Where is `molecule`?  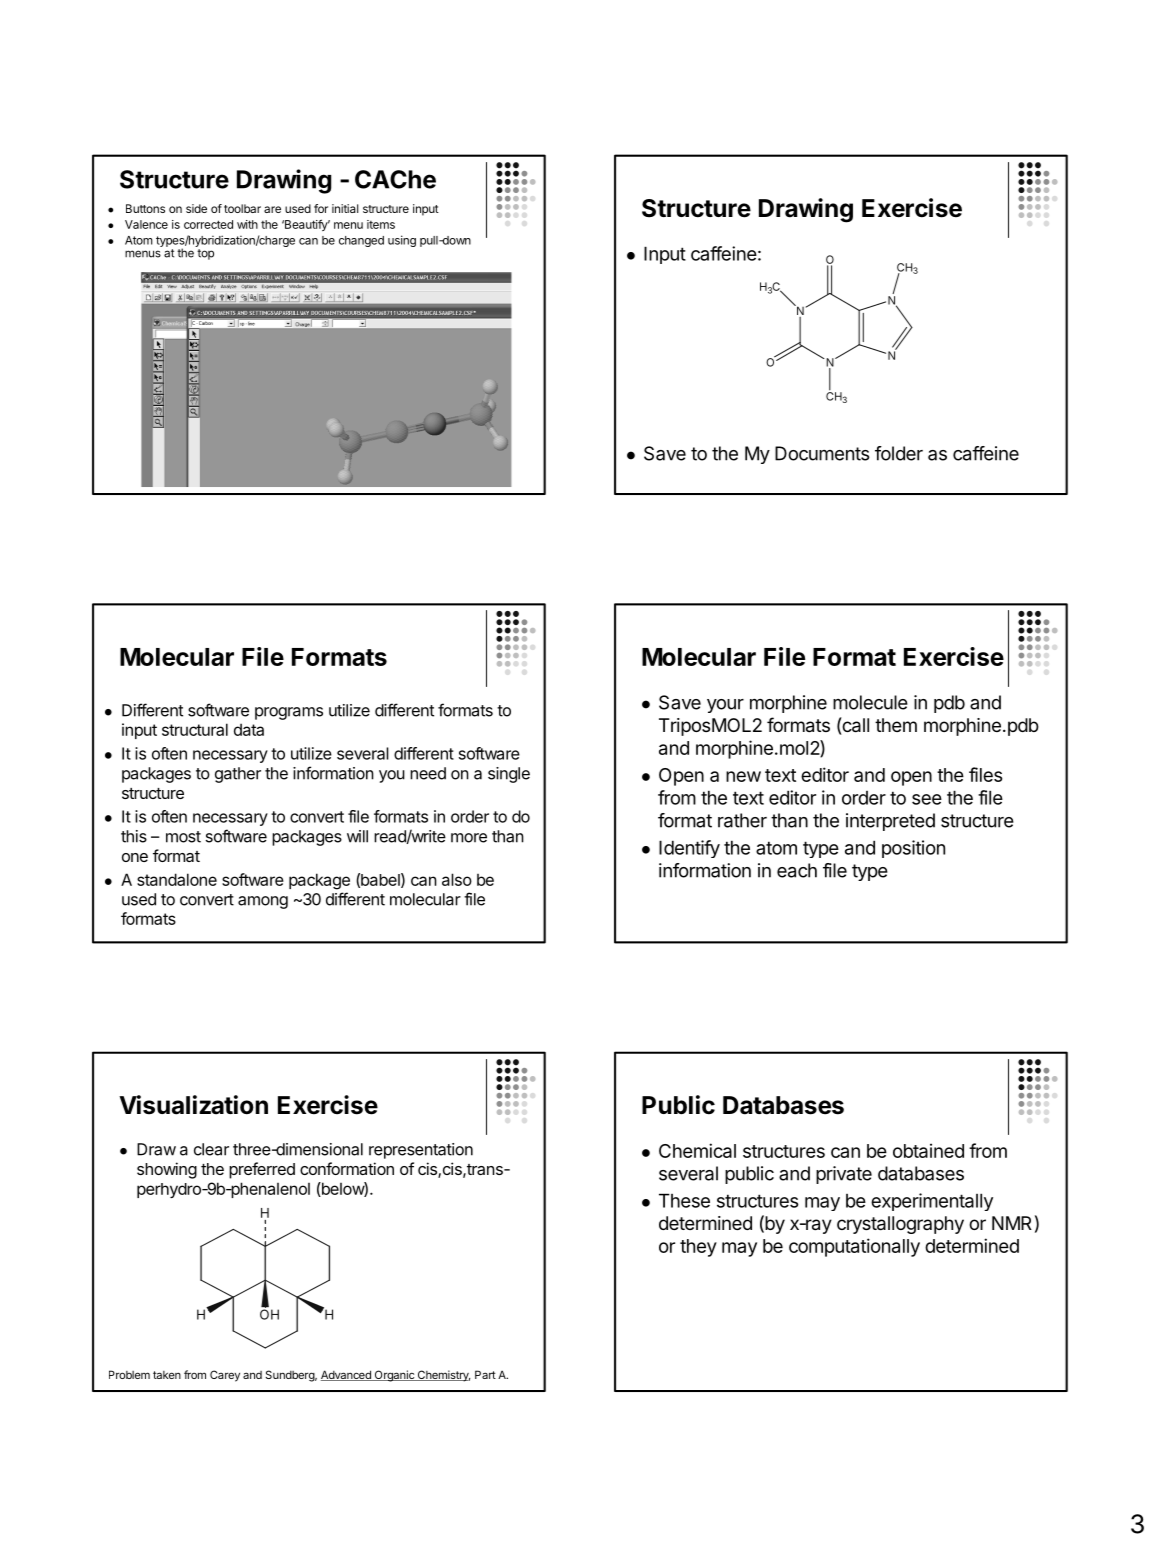 molecule is located at coordinates (870, 702).
